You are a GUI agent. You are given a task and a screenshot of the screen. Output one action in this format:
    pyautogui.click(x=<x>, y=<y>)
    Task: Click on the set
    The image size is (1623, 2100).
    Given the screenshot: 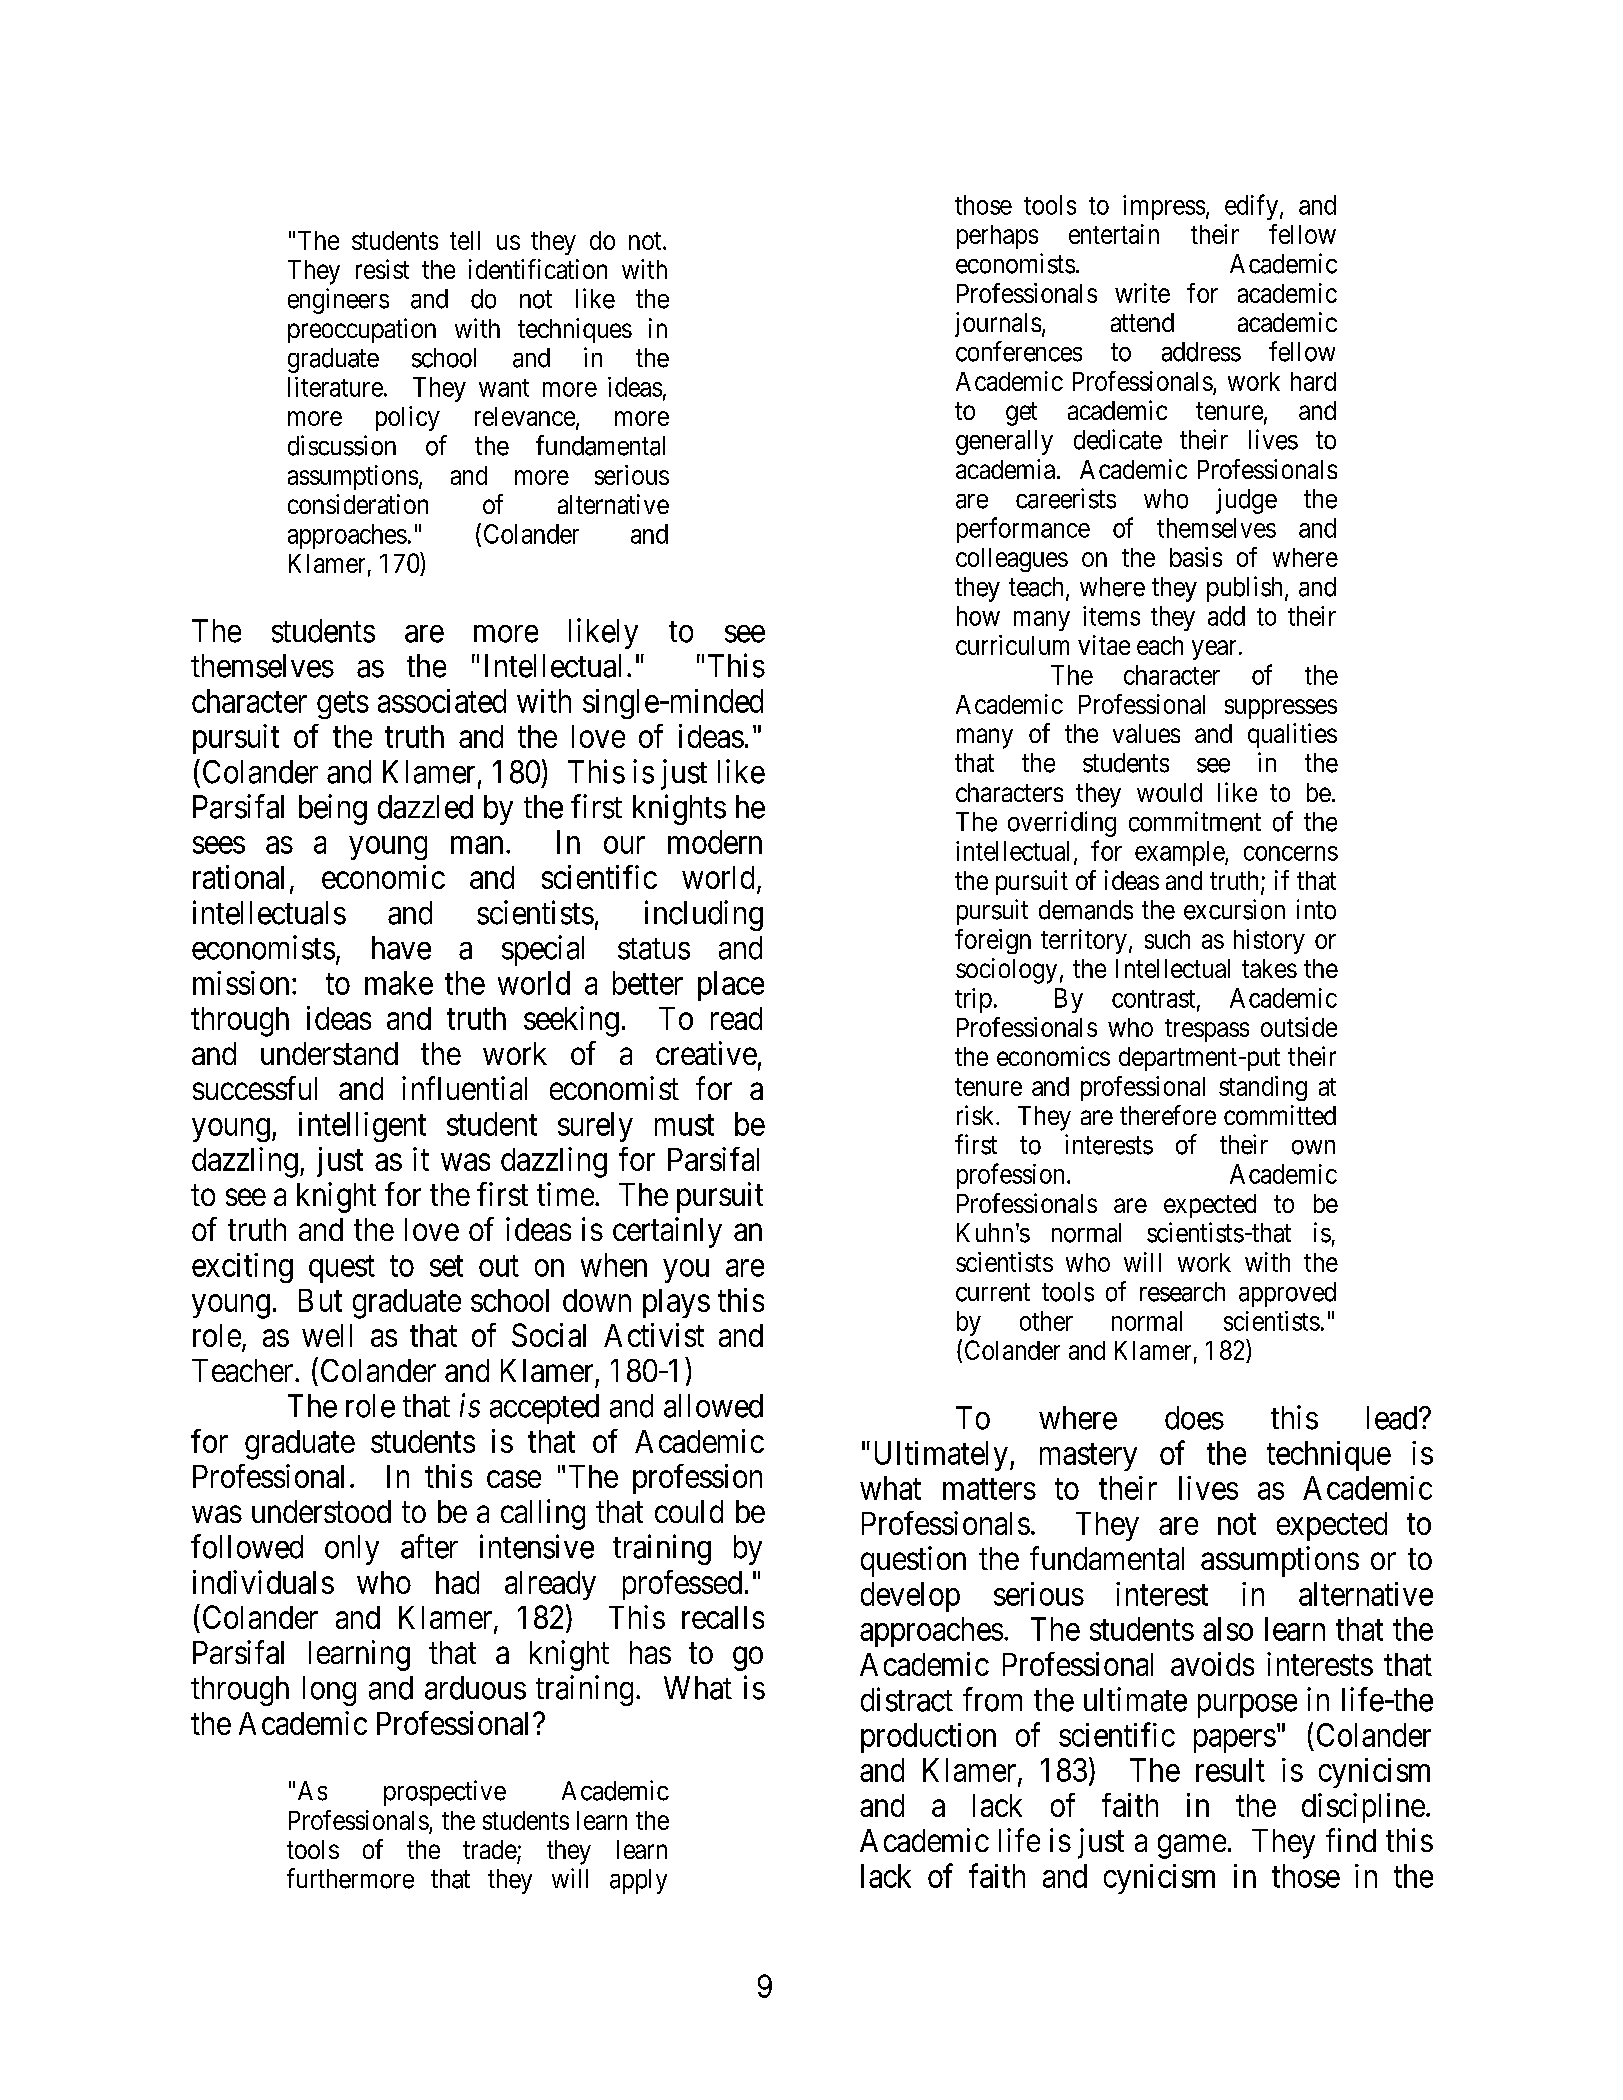 What is the action you would take?
    pyautogui.click(x=446, y=1266)
